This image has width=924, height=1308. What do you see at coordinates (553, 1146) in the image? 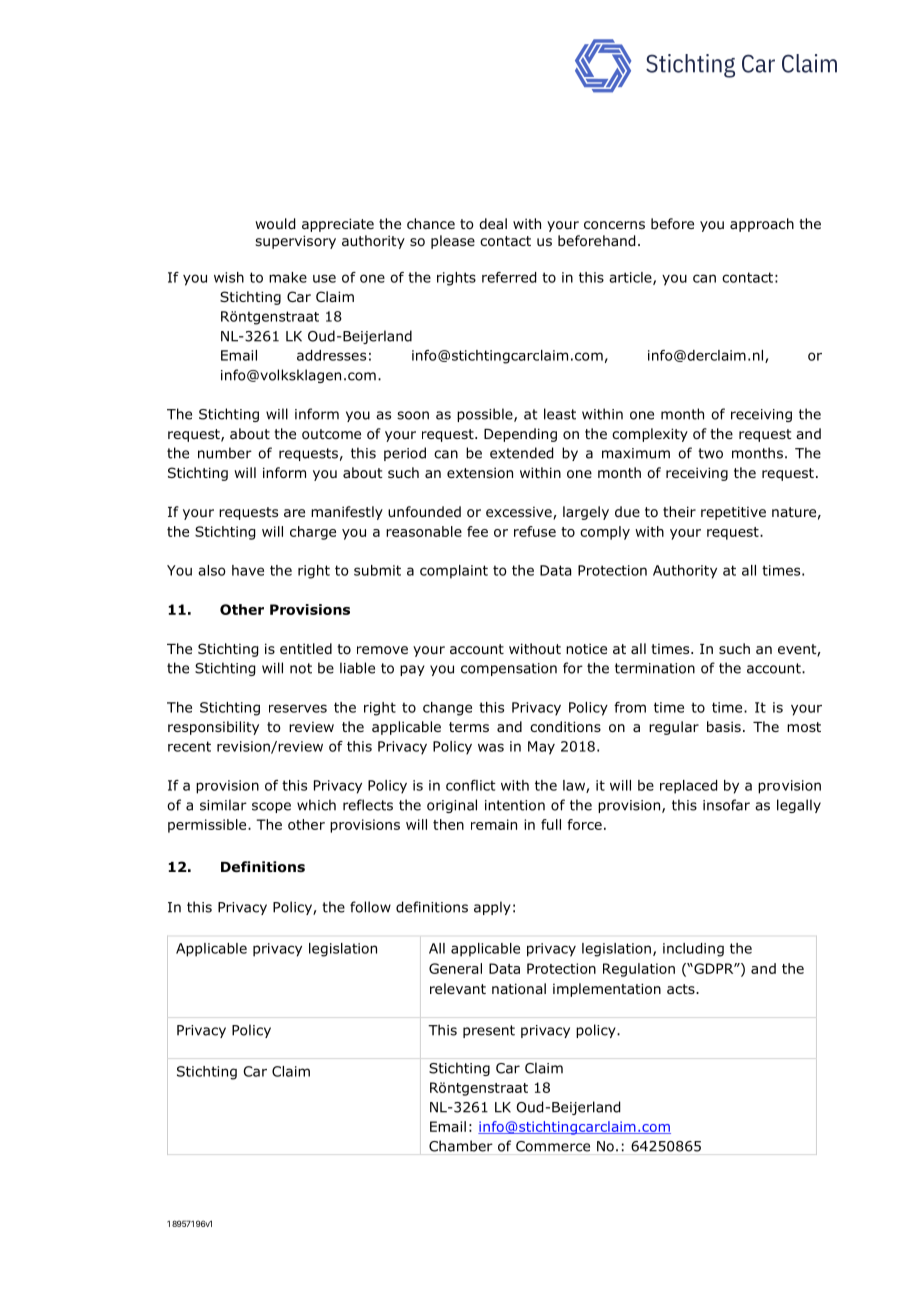
I see `Commerce` at bounding box center [553, 1146].
